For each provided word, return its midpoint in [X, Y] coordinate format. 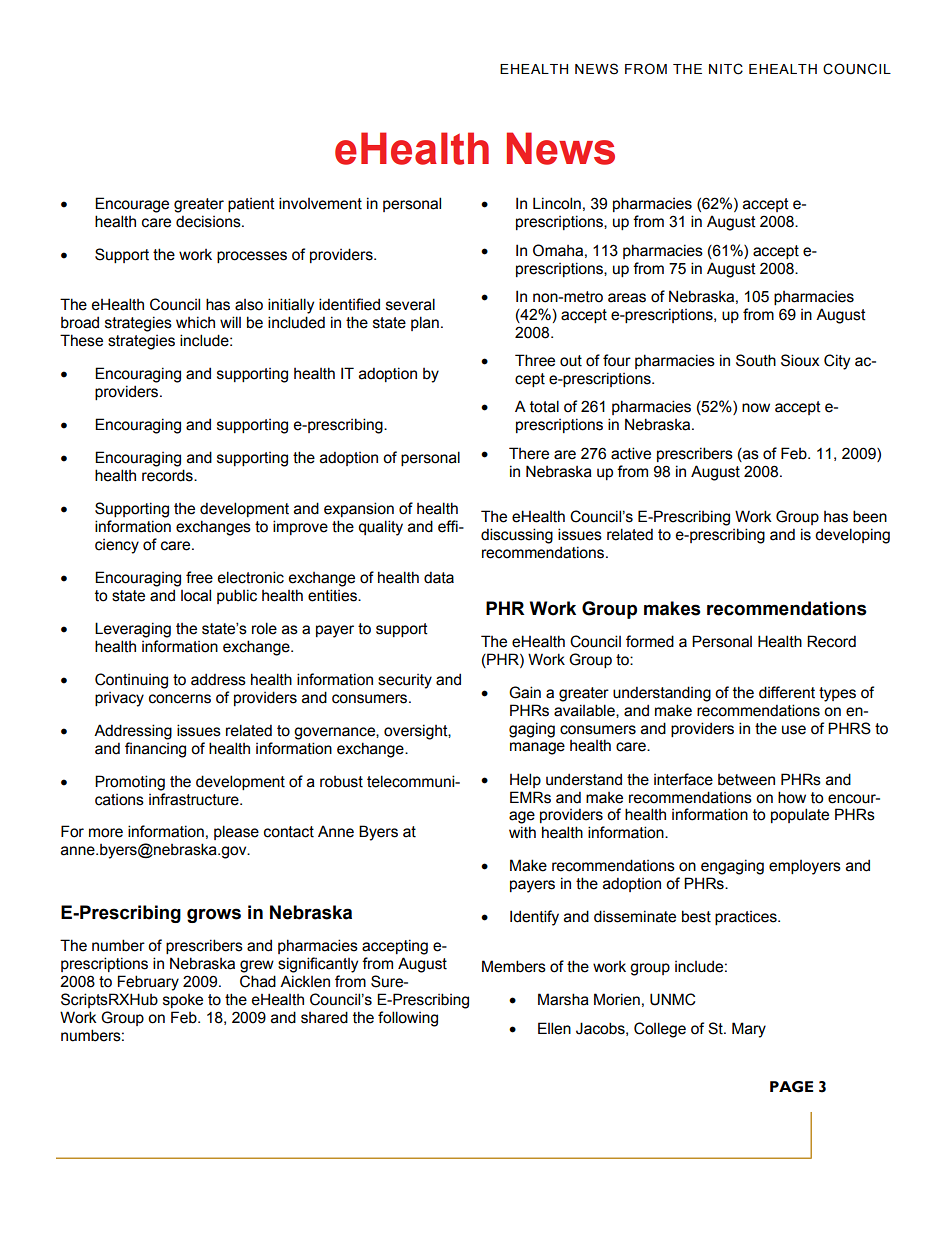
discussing [517, 536]
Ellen [554, 1028]
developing [852, 536]
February [148, 983]
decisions [209, 221]
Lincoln [557, 203]
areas [627, 298]
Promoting [130, 783]
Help [525, 780]
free [199, 577]
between [746, 780]
